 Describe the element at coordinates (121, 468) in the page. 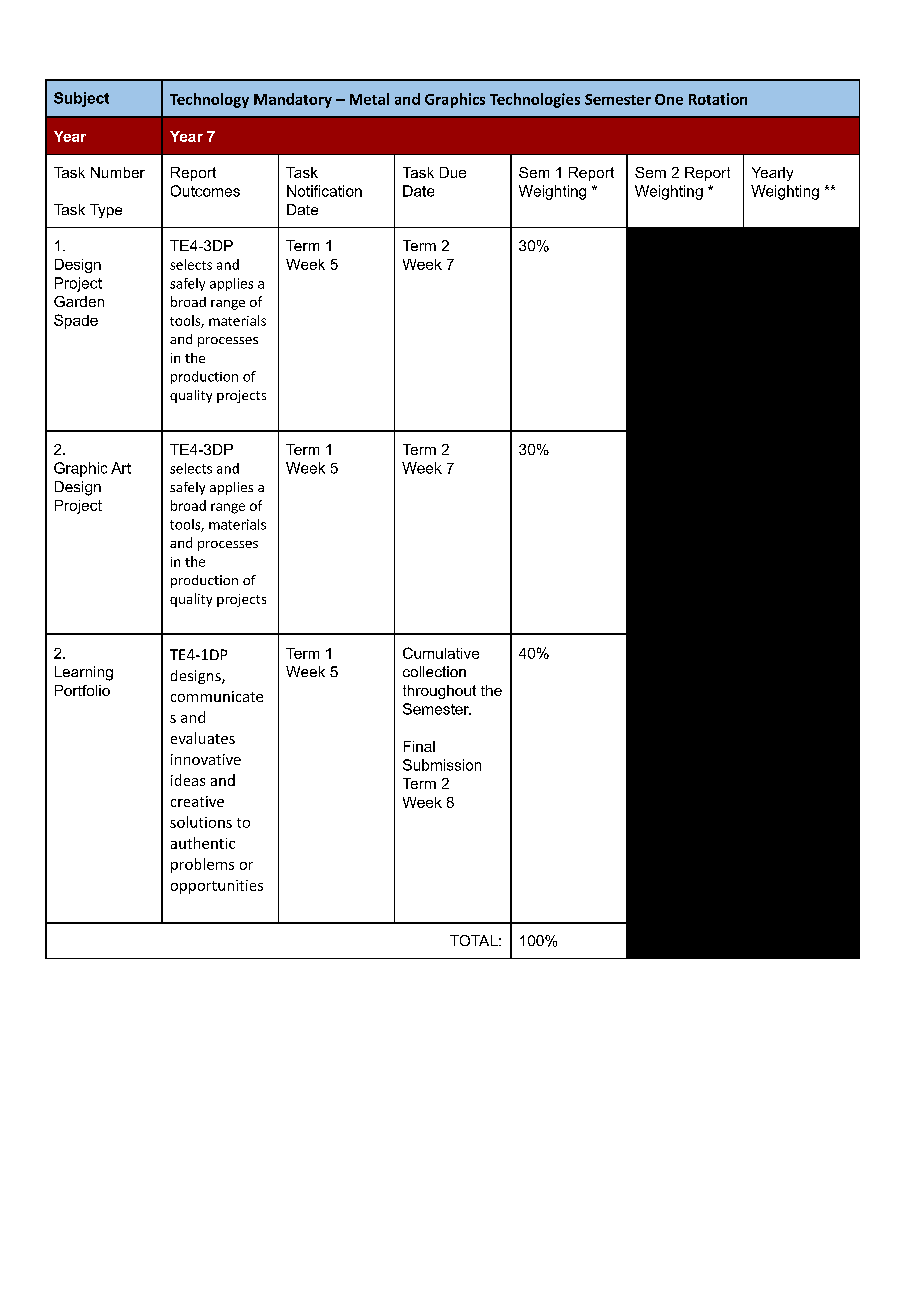

I see `Art` at that location.
